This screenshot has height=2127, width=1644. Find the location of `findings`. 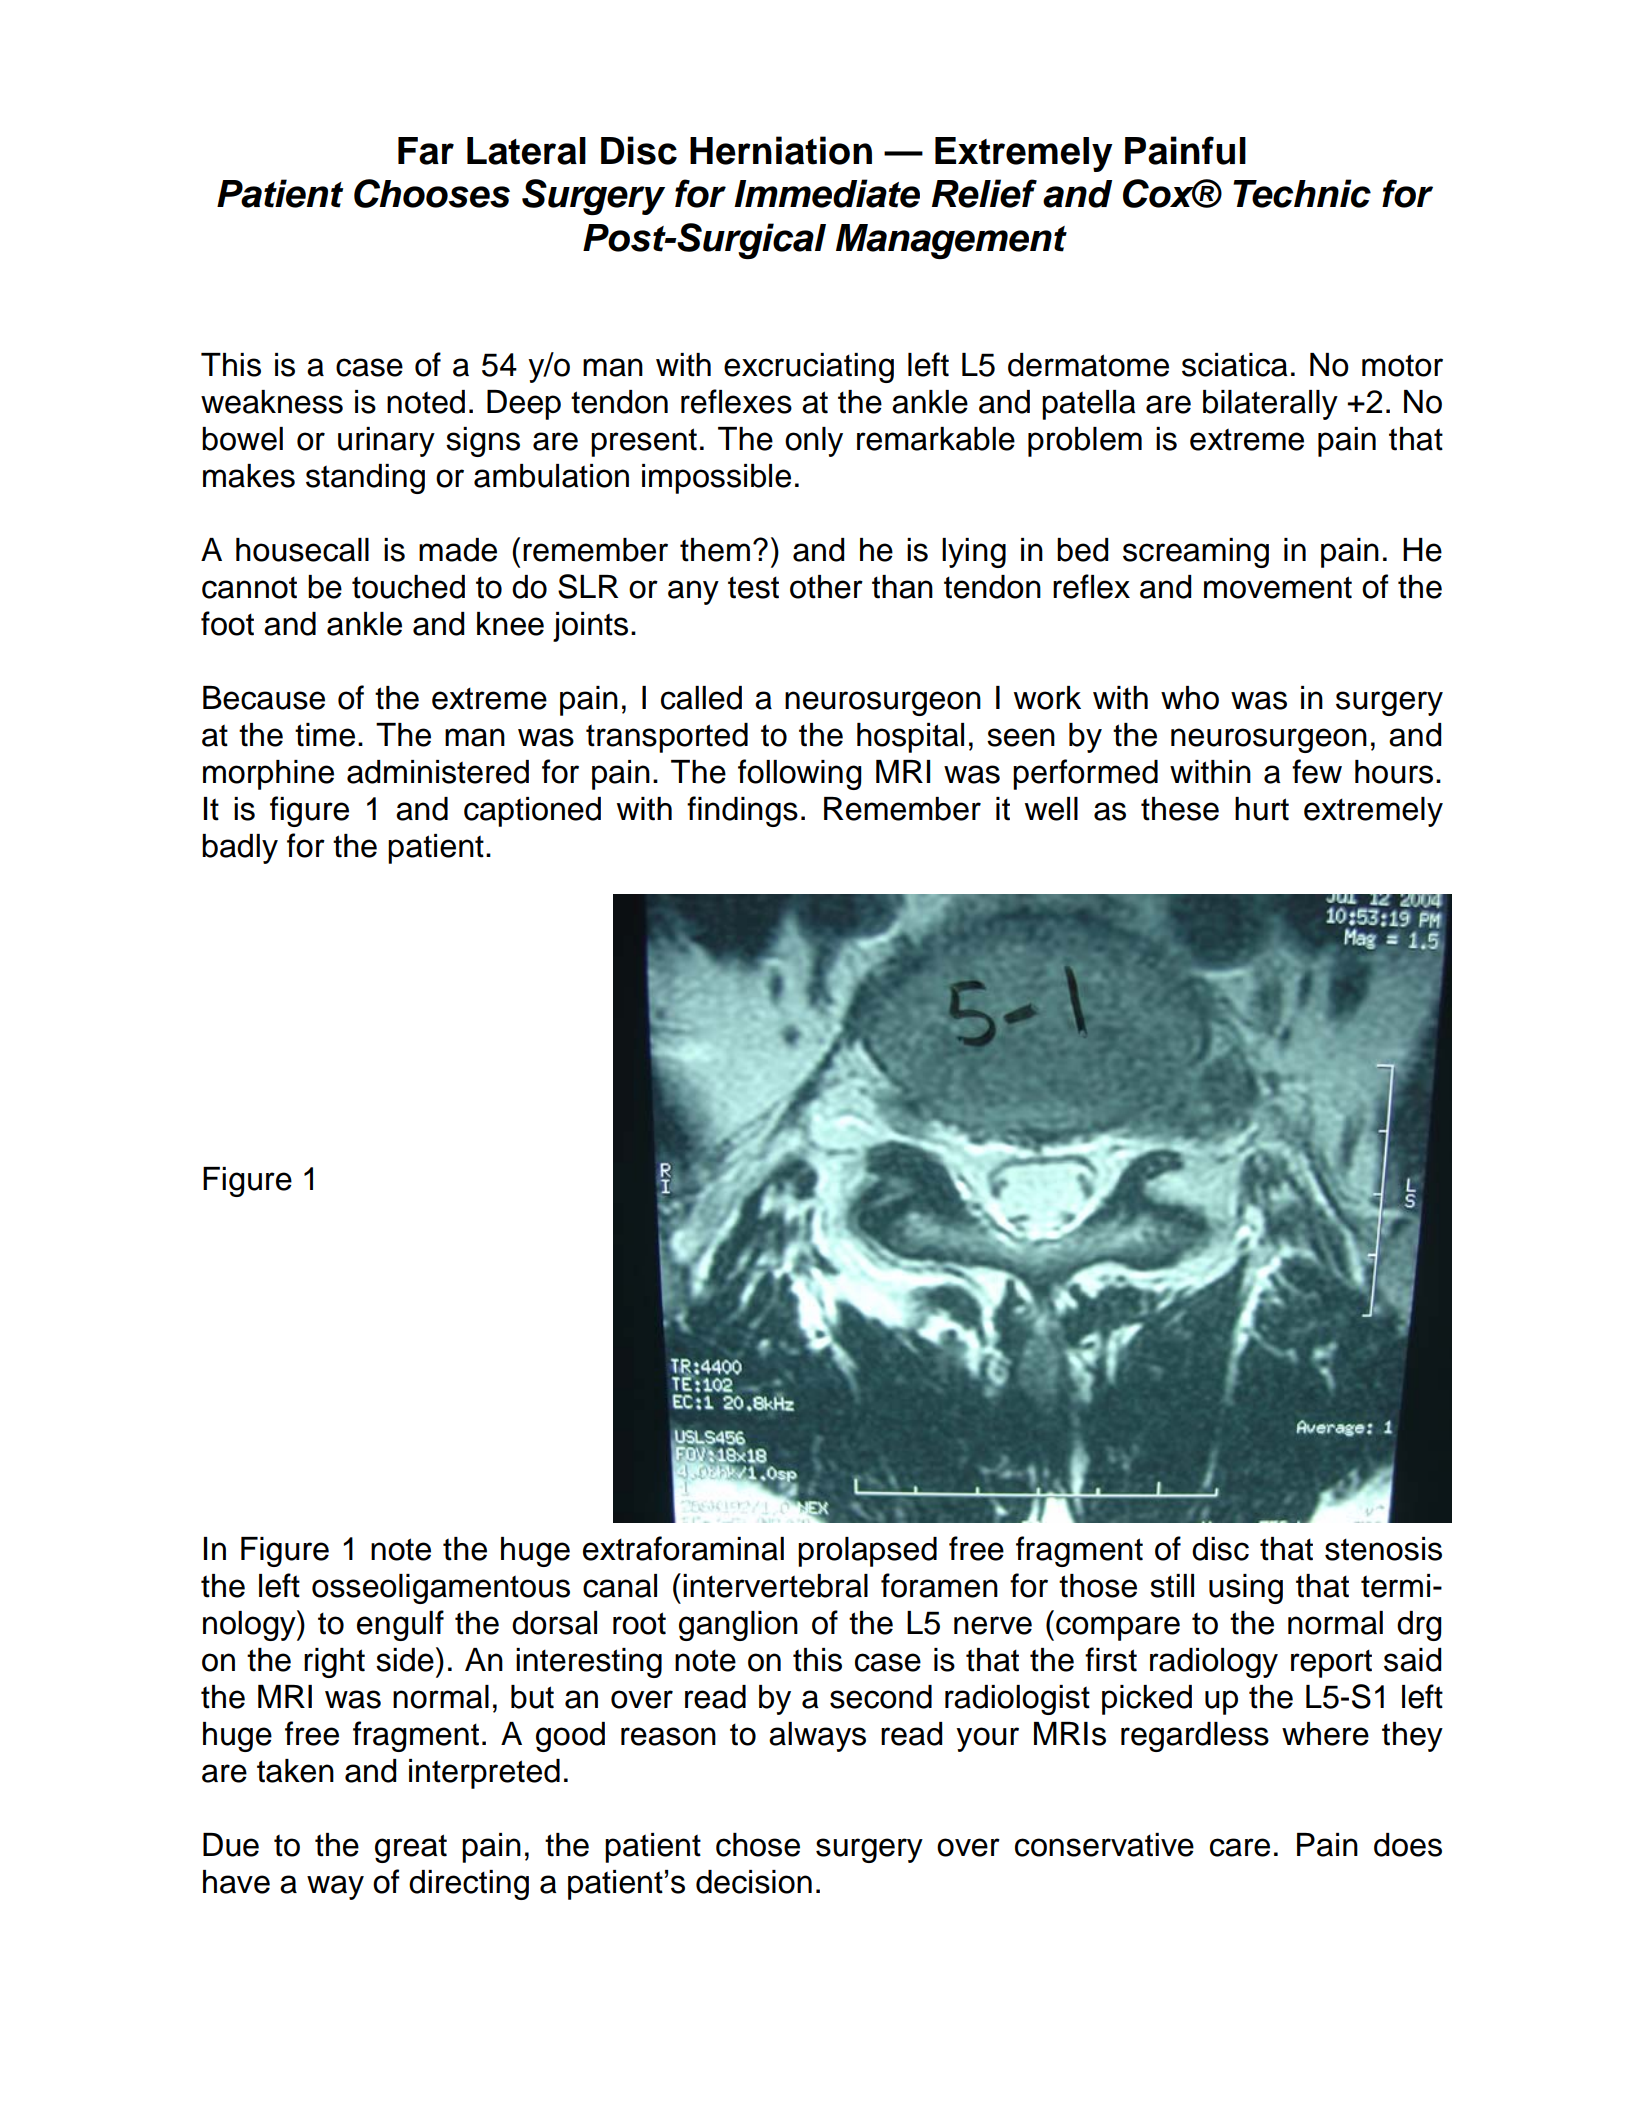

findings is located at coordinates (742, 811).
